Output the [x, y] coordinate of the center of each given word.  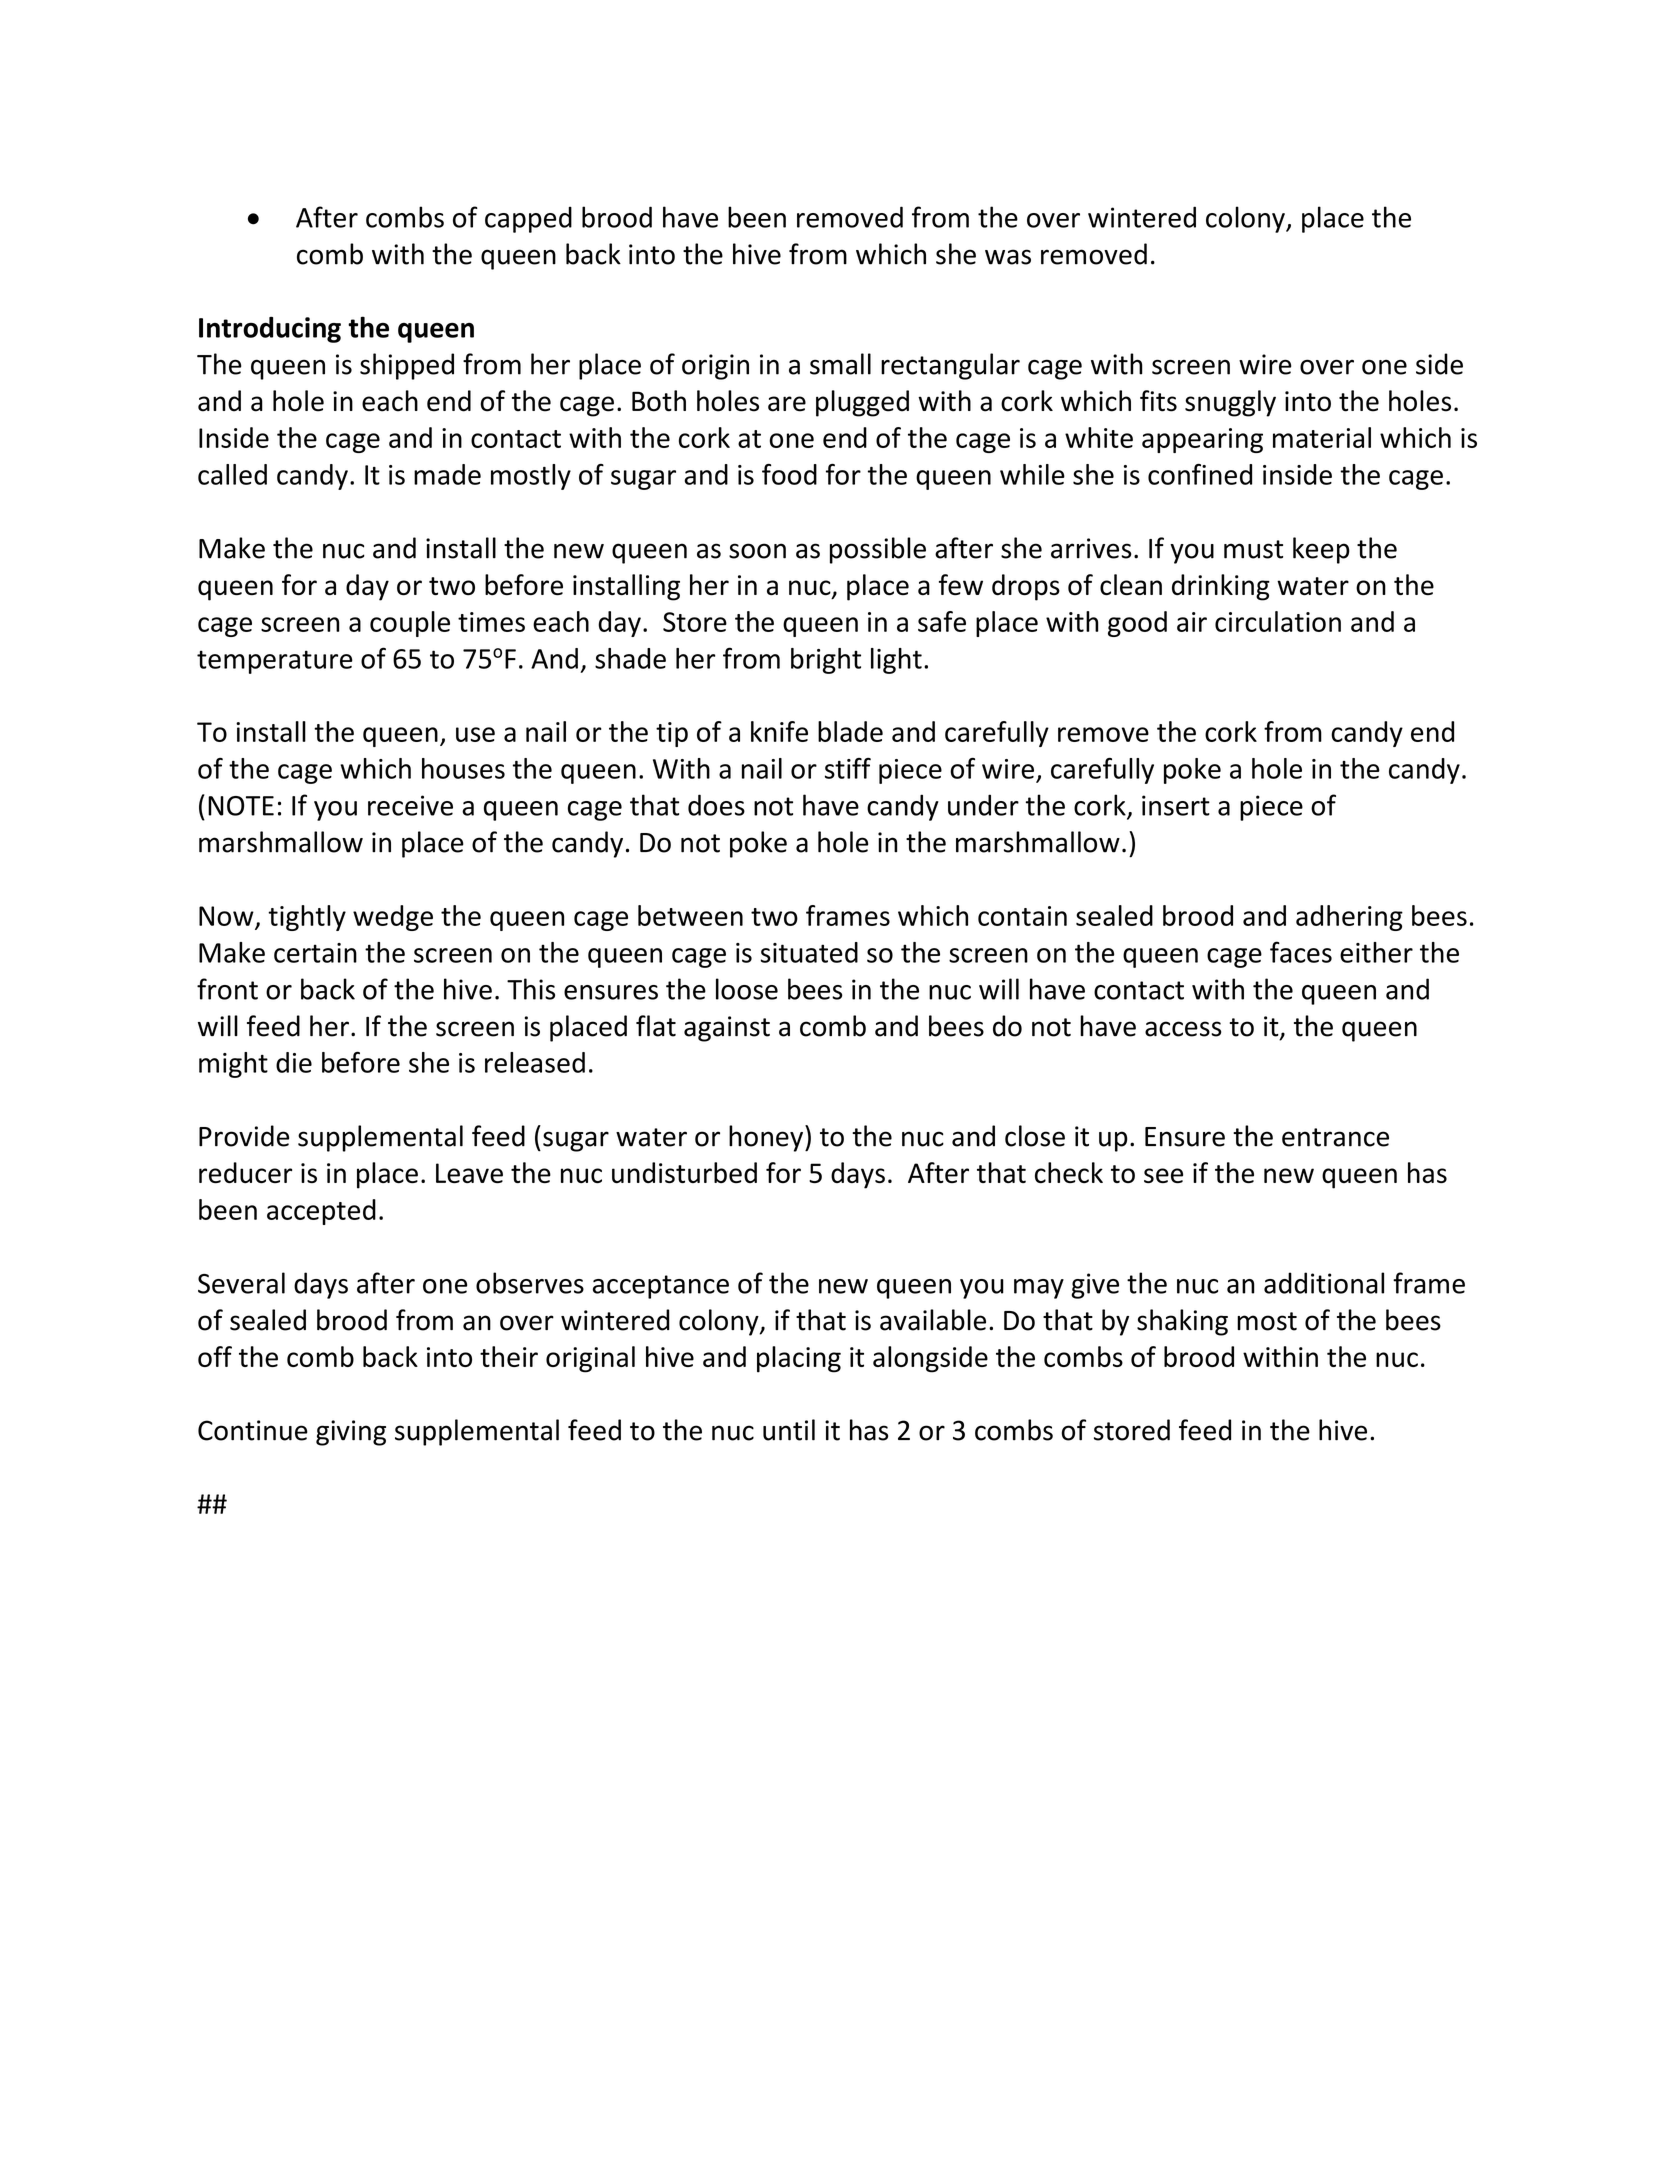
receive [410, 805]
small [840, 364]
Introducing [270, 330]
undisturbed [684, 1172]
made [447, 474]
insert [1176, 805]
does [716, 805]
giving [351, 1433]
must [1253, 549]
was [1008, 257]
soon [757, 551]
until [789, 1430]
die [294, 1062]
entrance [1335, 1137]
